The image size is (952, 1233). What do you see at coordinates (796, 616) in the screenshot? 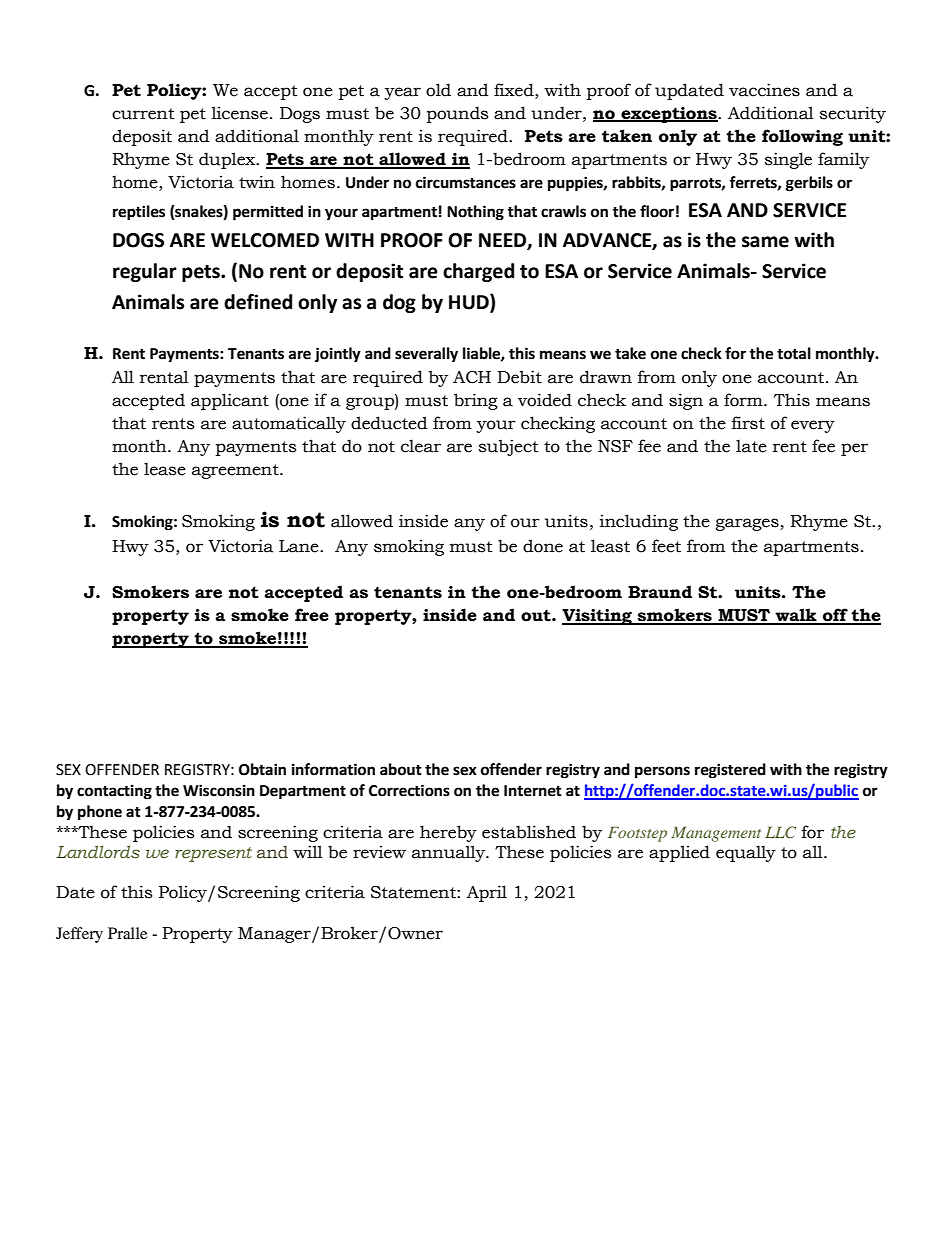
I see `walk` at bounding box center [796, 616].
